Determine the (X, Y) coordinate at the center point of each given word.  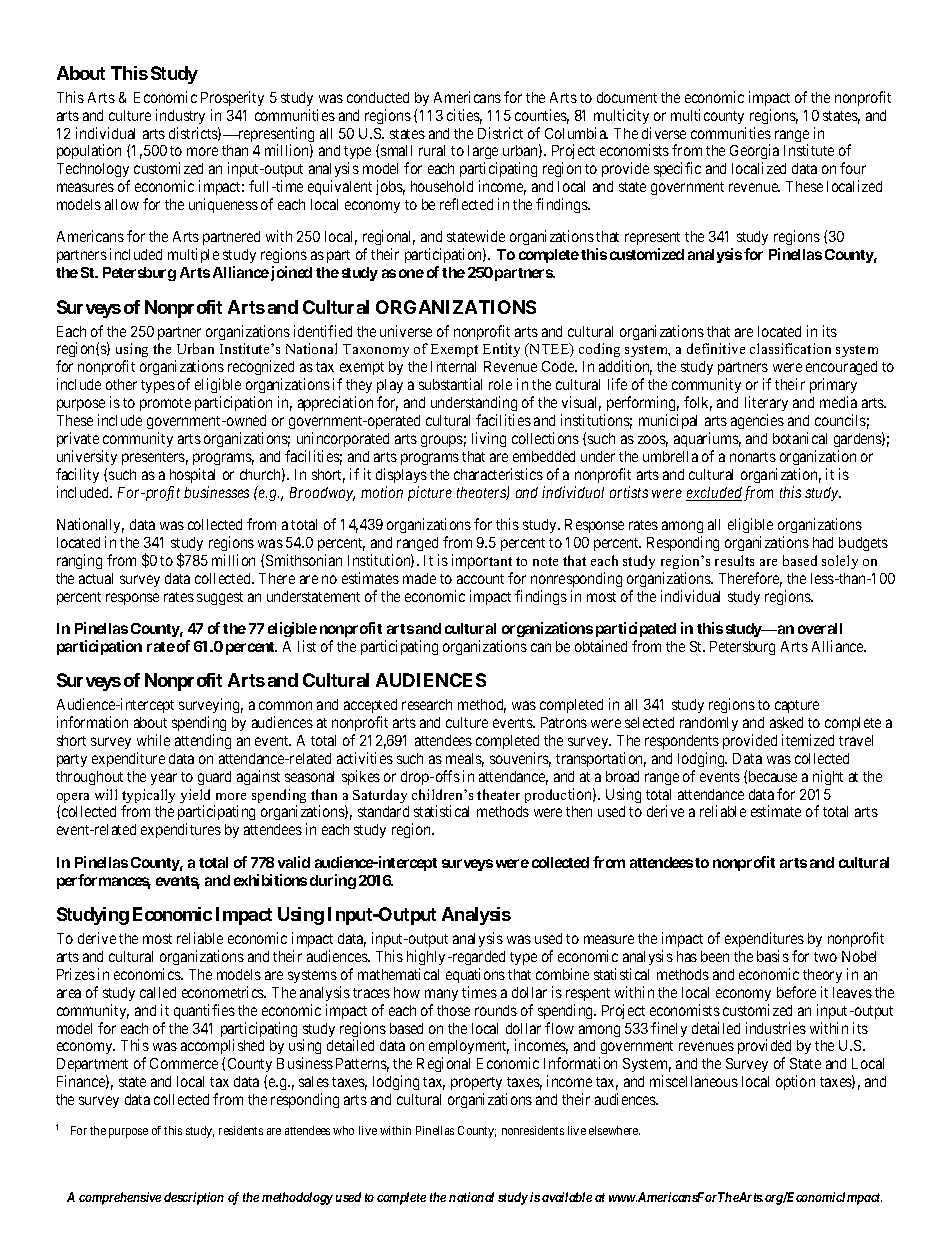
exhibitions (270, 880)
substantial (450, 384)
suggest (220, 598)
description (194, 1198)
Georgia (754, 153)
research (427, 704)
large (483, 154)
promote (165, 404)
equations (475, 975)
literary (766, 403)
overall (820, 628)
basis (773, 956)
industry (180, 116)
